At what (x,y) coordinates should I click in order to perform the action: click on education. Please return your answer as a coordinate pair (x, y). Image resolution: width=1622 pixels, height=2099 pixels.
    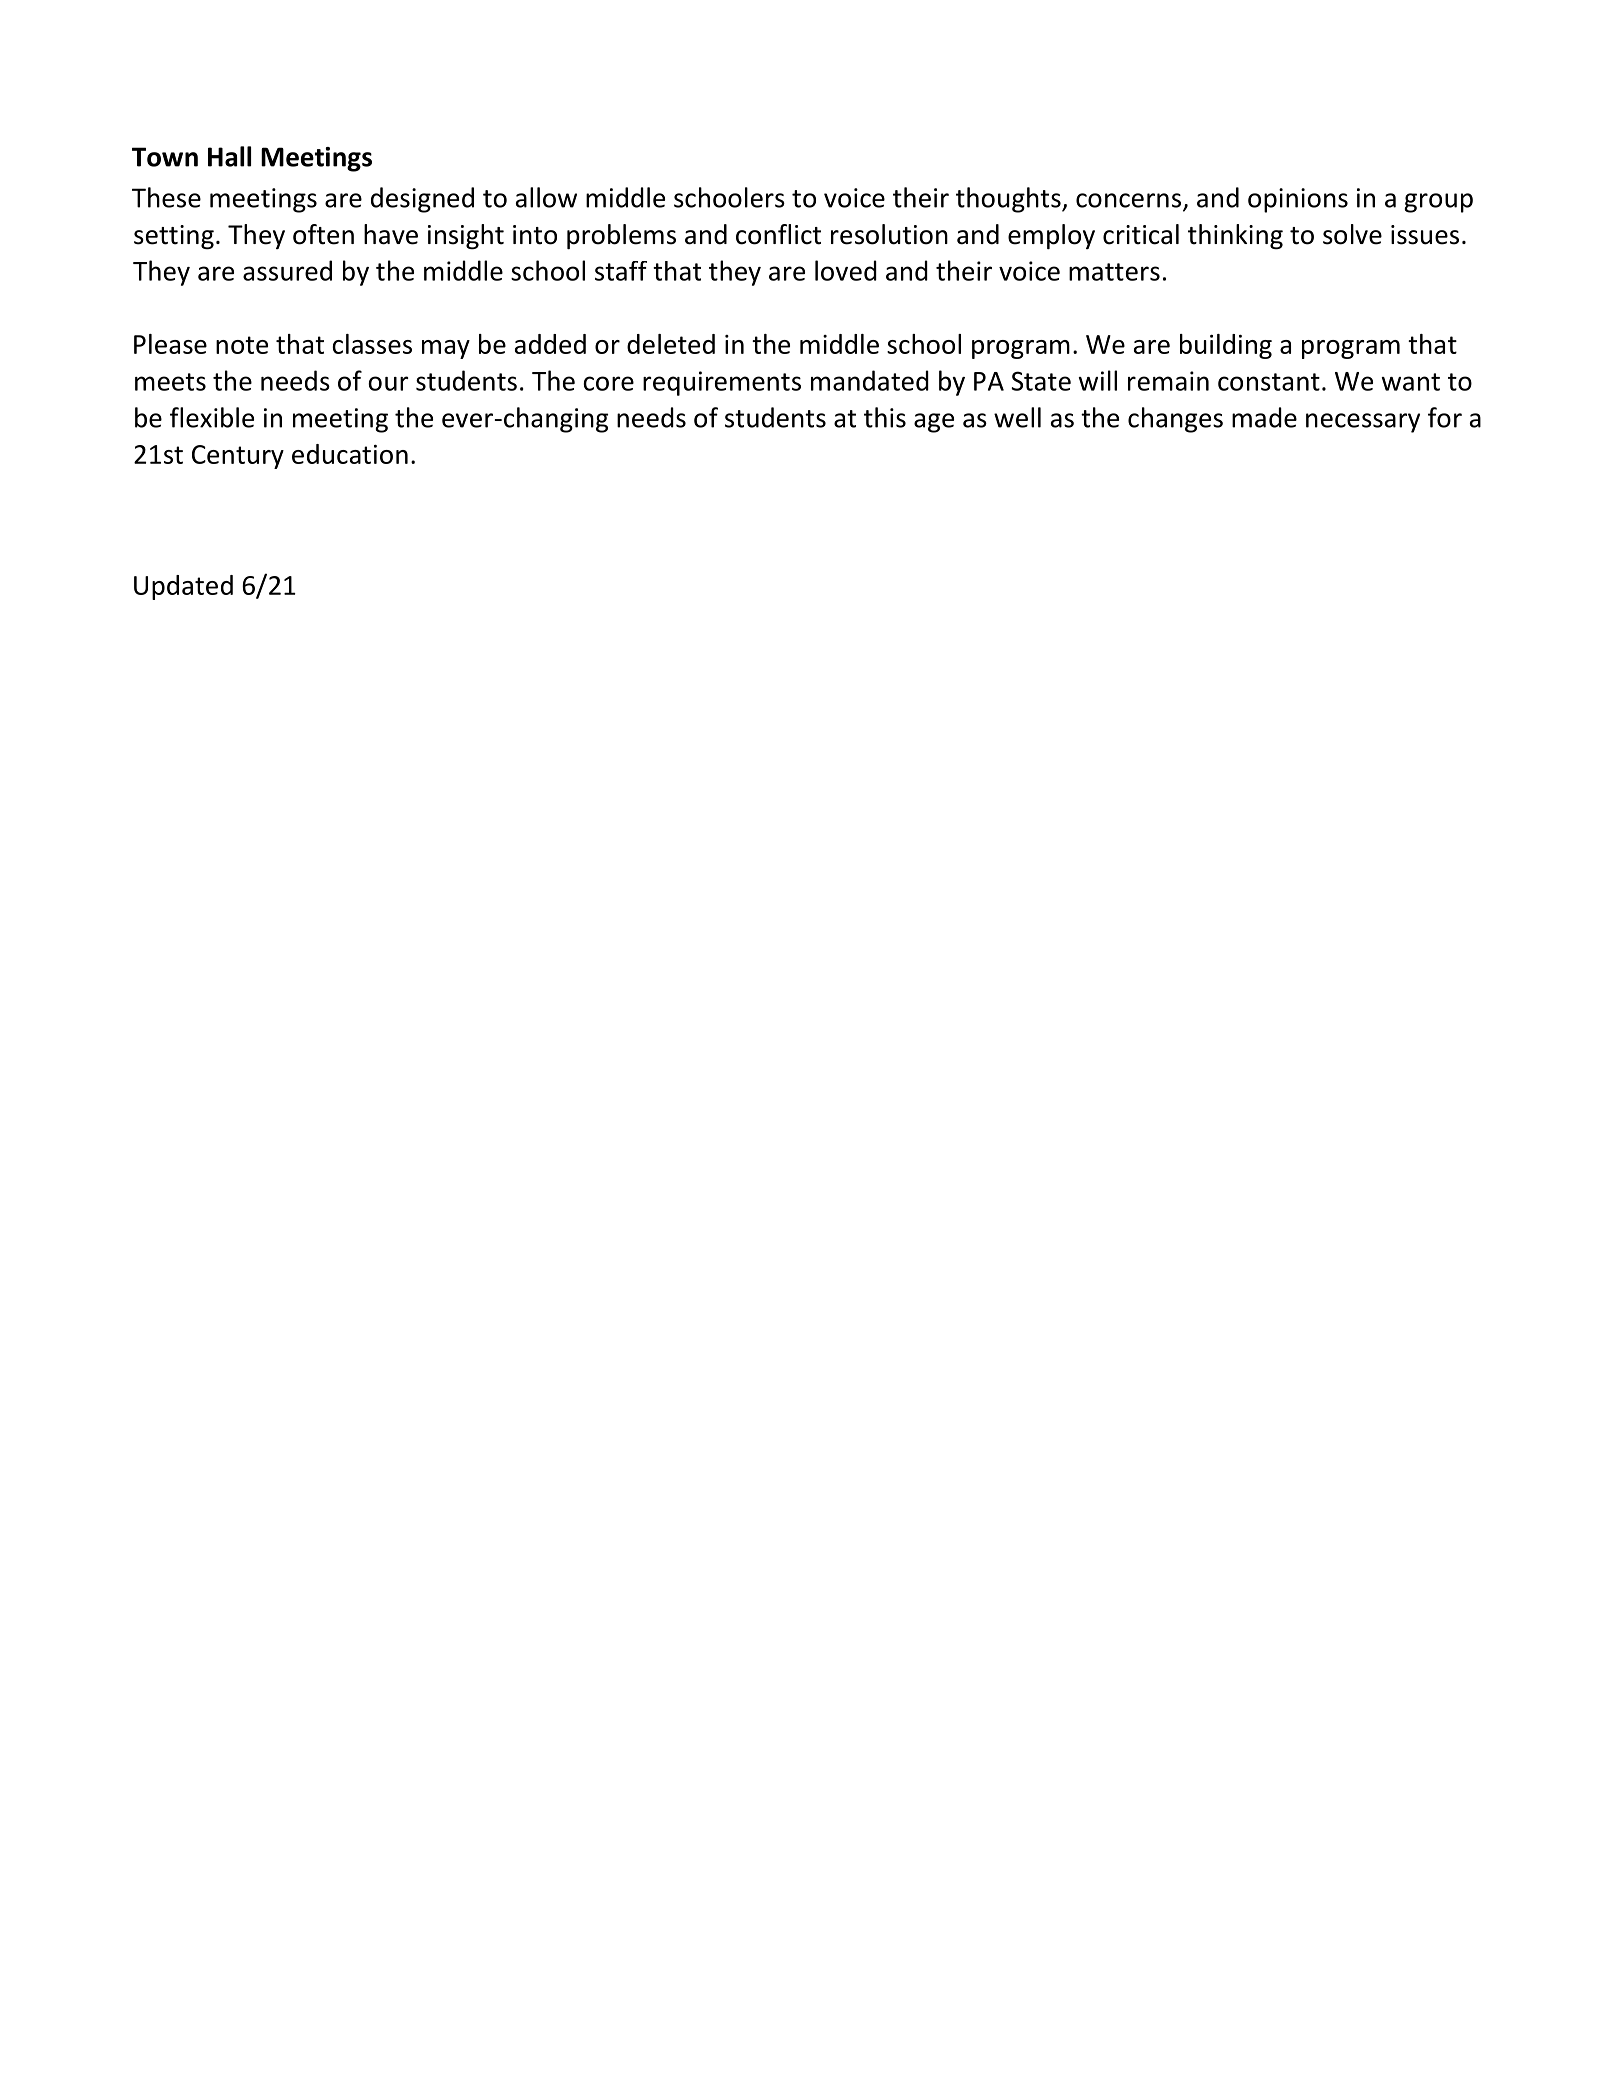
    Looking at the image, I should click on (350, 454).
